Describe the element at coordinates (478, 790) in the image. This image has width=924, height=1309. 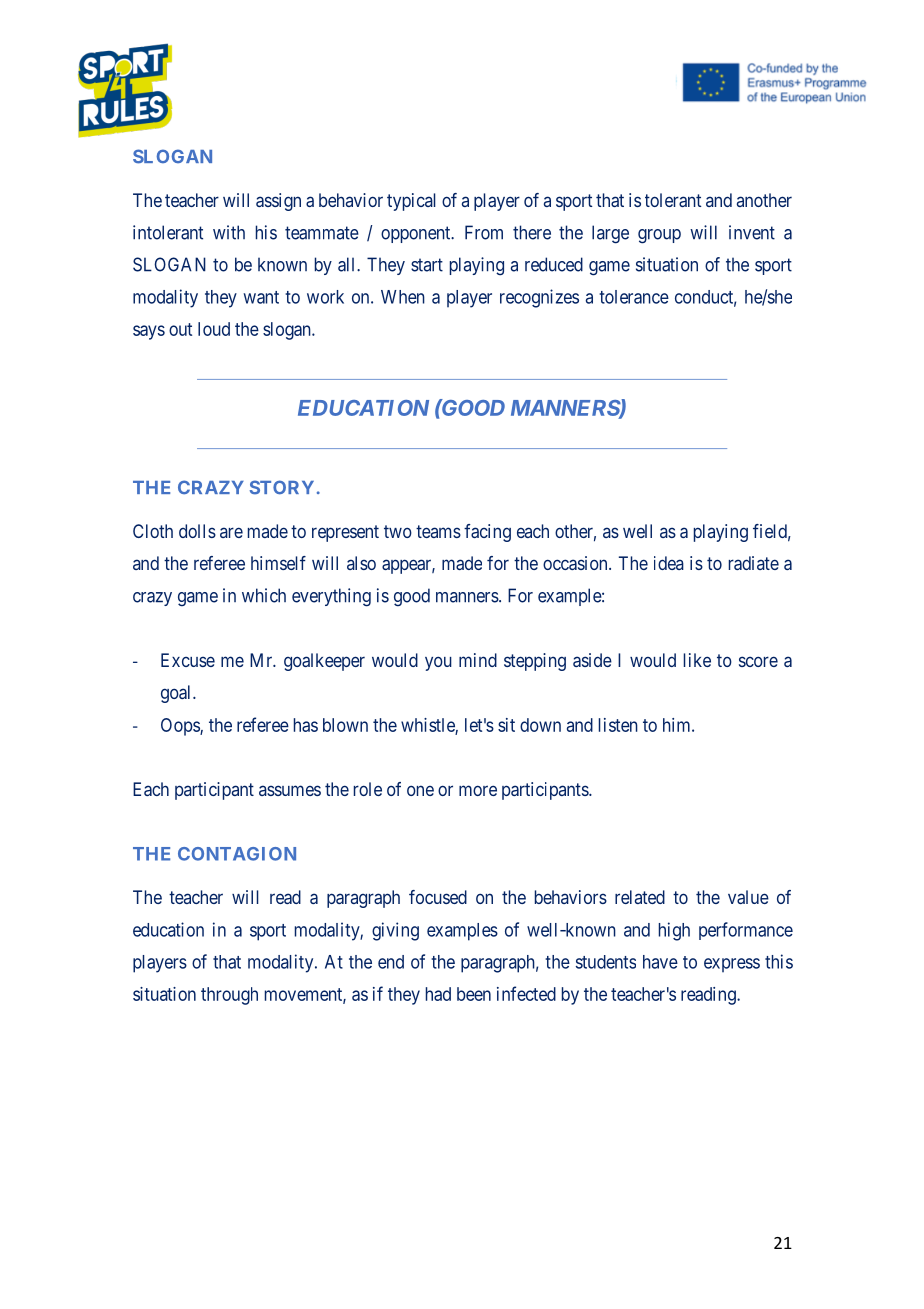
I see `more` at that location.
